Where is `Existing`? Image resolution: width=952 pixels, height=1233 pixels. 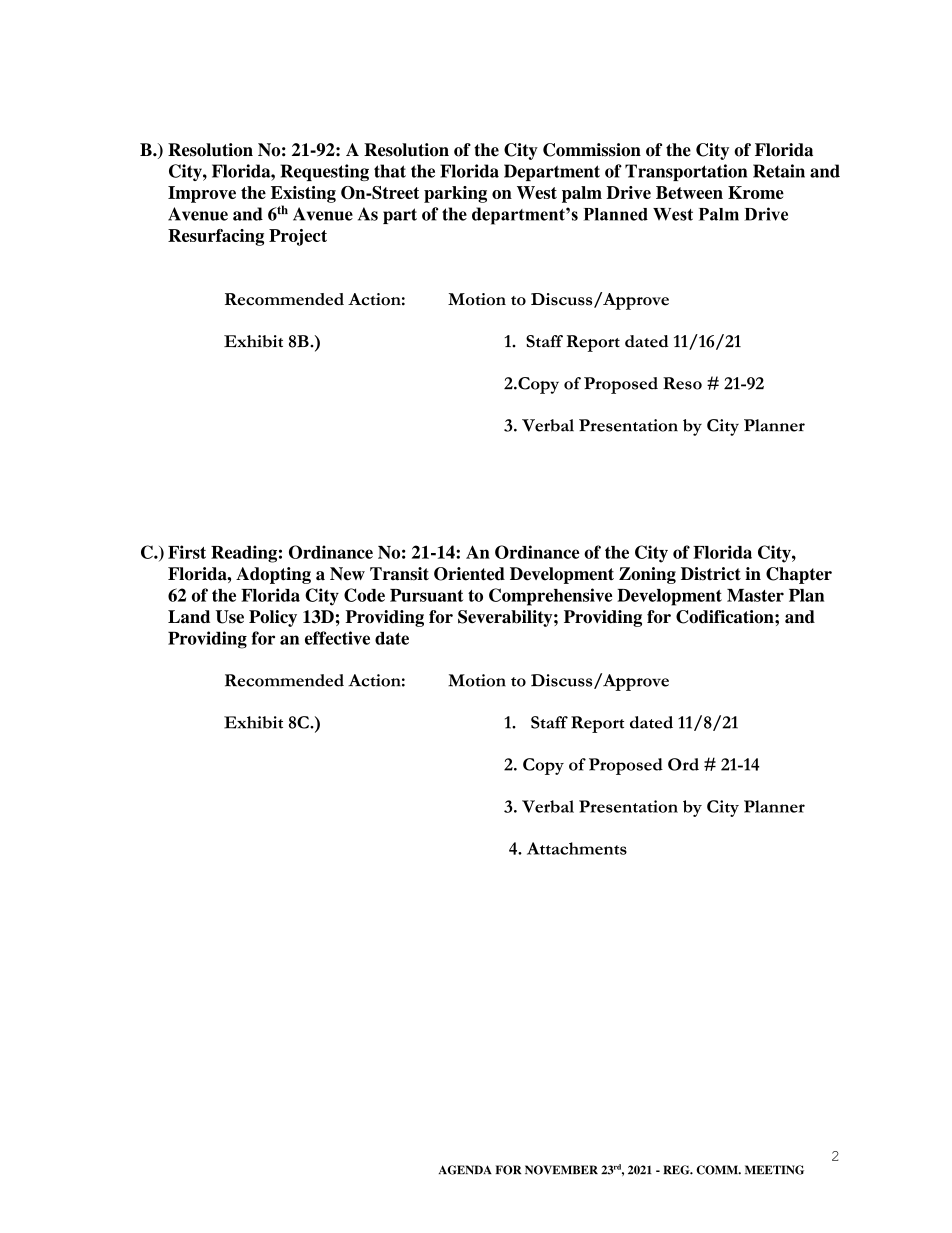
Existing is located at coordinates (303, 194).
